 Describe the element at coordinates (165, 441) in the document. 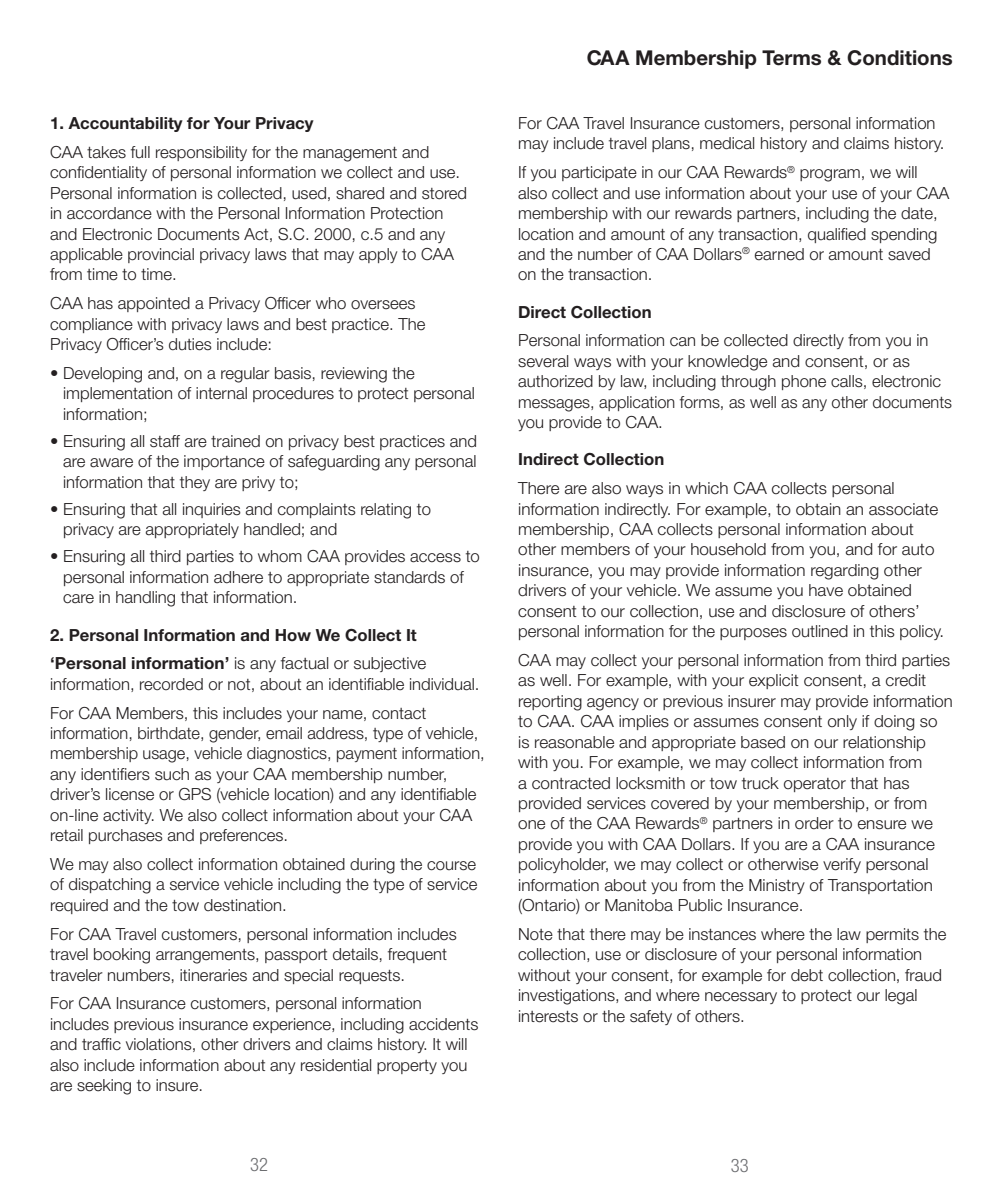

I see `staff` at that location.
